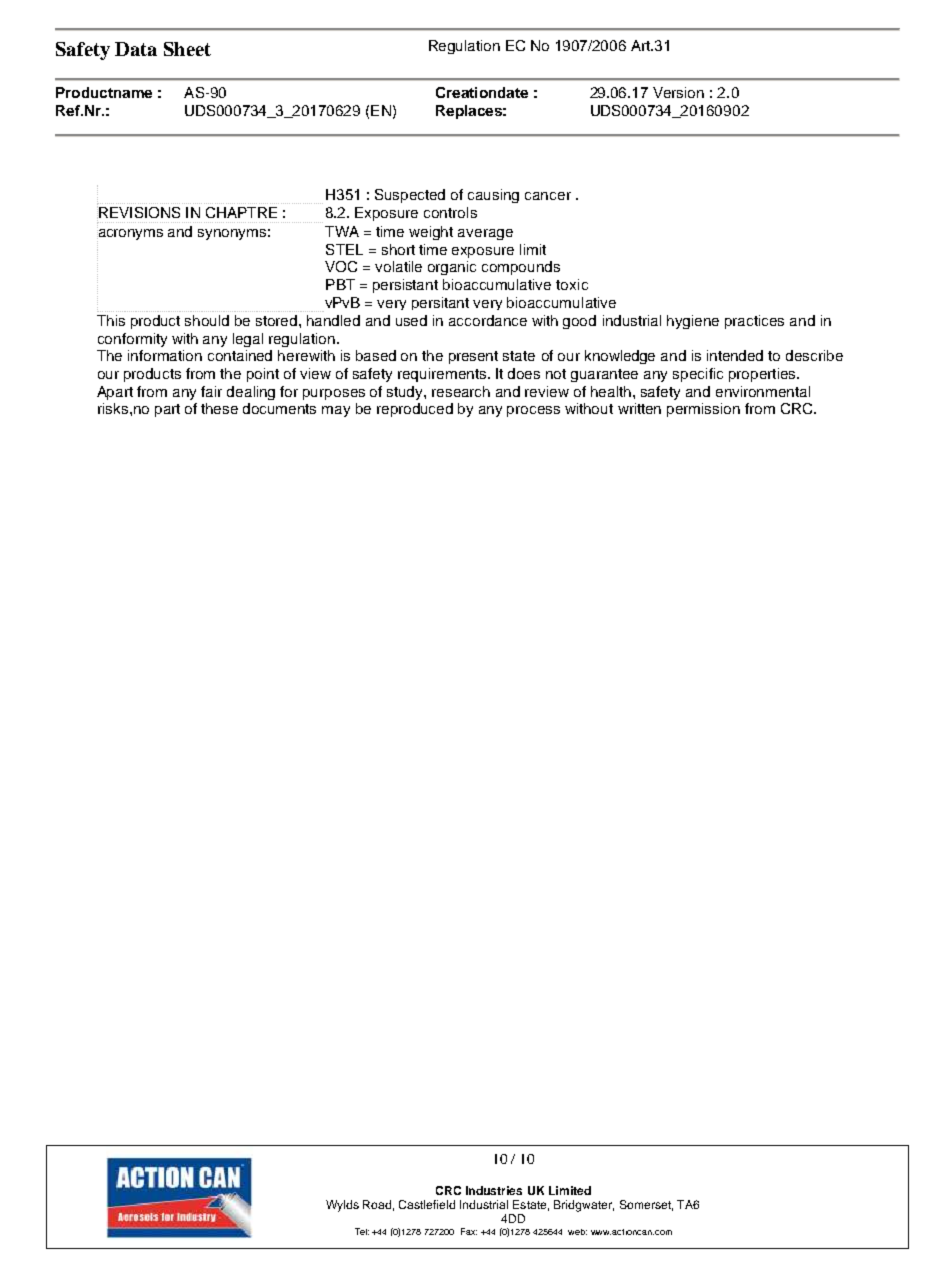  I want to click on Version, so click(678, 92).
